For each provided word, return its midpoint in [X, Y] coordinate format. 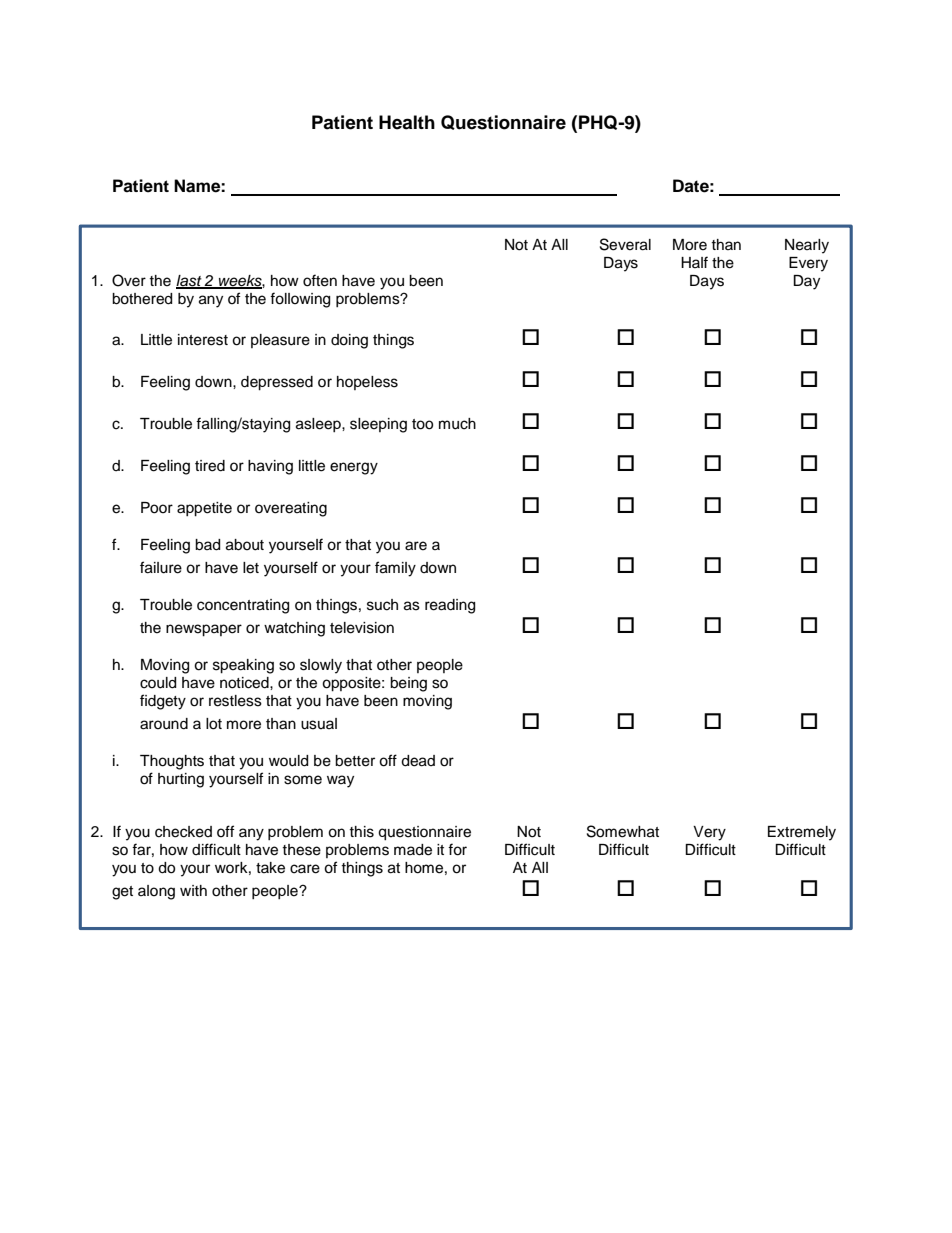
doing [349, 341]
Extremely [802, 833]
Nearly [807, 246]
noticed [245, 683]
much [457, 424]
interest [203, 340]
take [270, 868]
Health [407, 122]
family [395, 569]
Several [625, 244]
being [408, 684]
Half [694, 262]
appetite [204, 509]
